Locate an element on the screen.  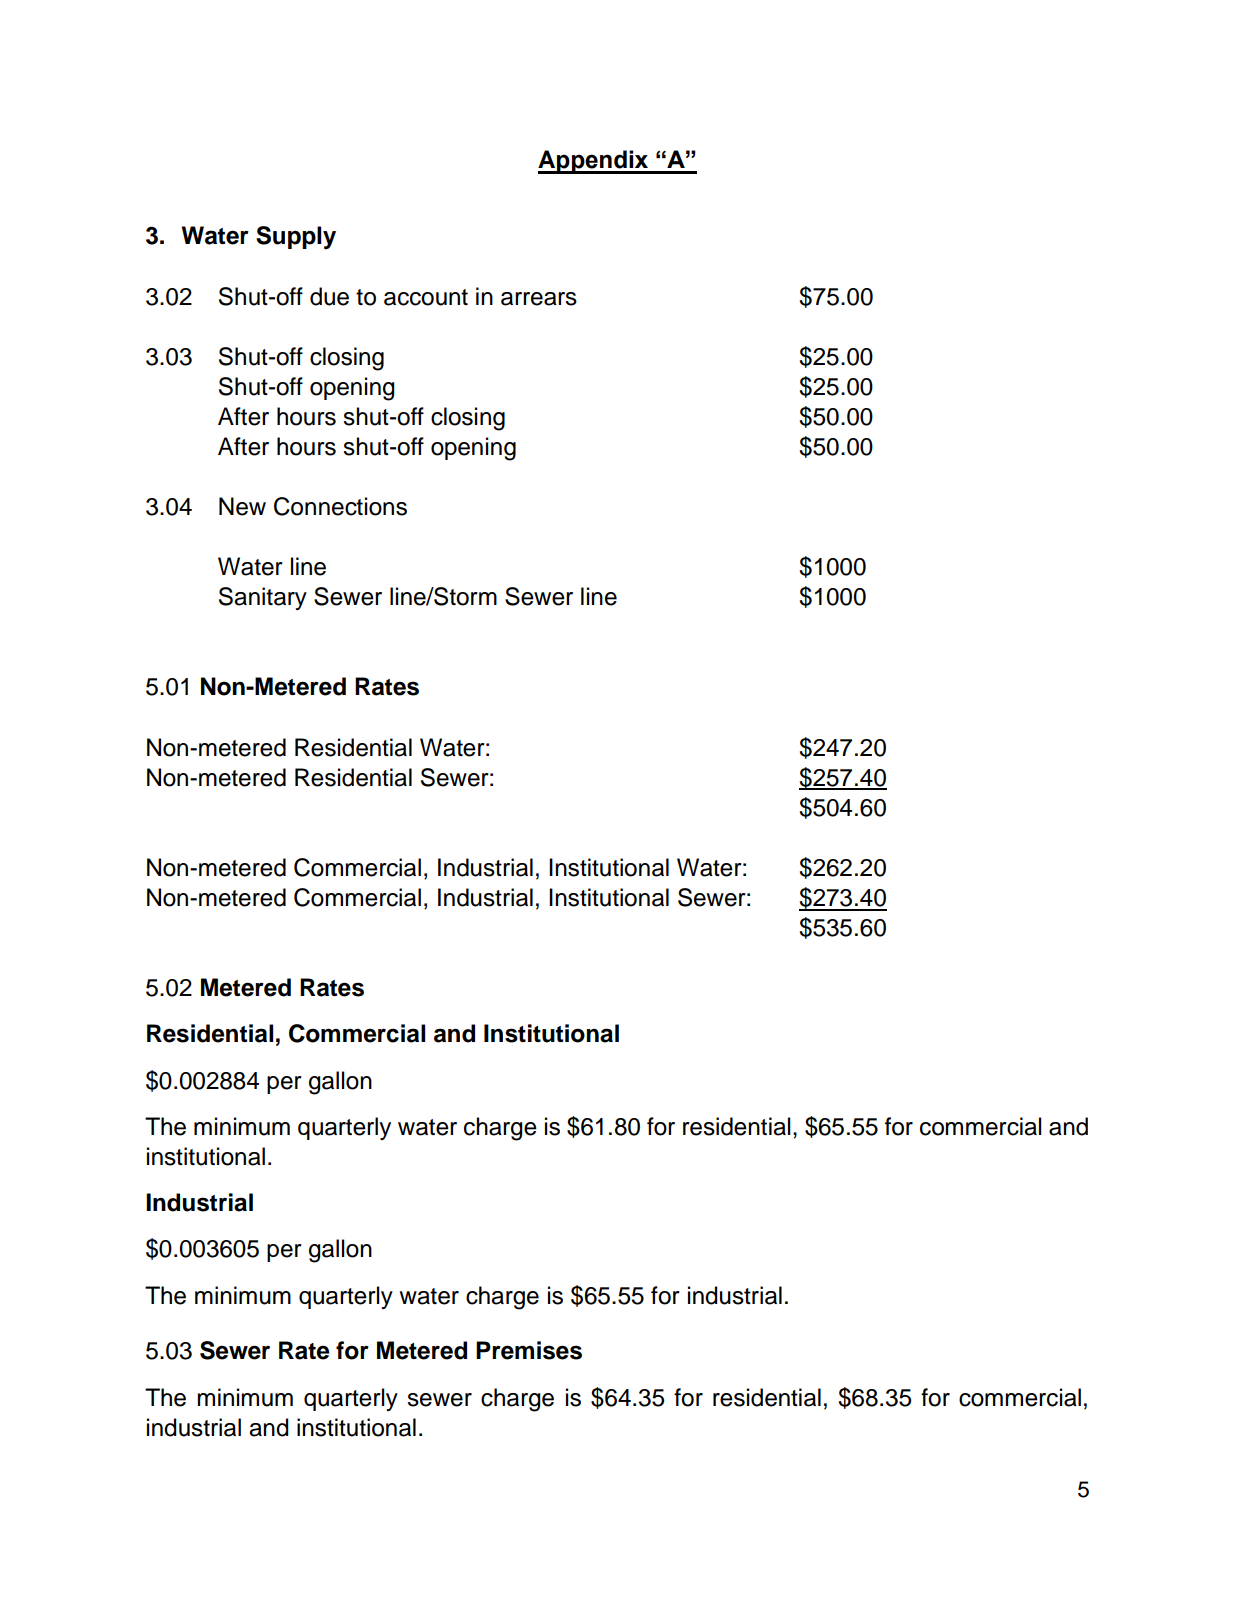
Appendix is located at coordinates (594, 162).
